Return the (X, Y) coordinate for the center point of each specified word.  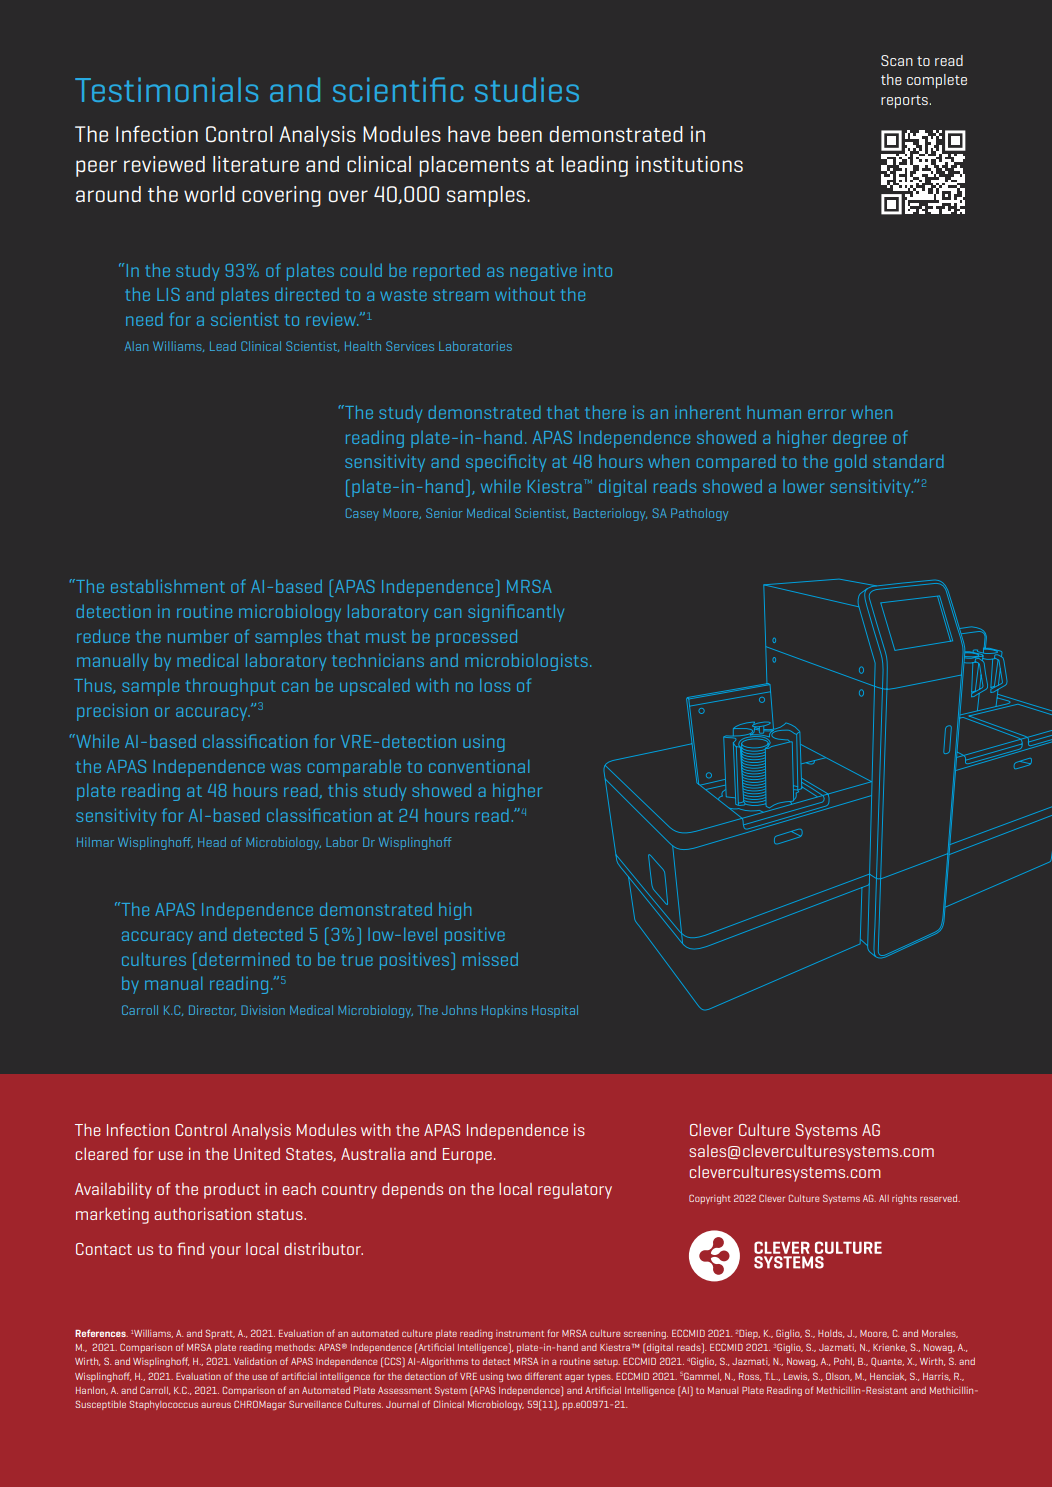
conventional (479, 766)
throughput (231, 687)
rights (904, 1199)
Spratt (220, 1334)
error (827, 414)
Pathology (699, 514)
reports (905, 102)
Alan (136, 346)
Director (212, 1010)
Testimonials (166, 89)
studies (527, 89)
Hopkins (504, 1011)
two (514, 1376)
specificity (506, 463)
